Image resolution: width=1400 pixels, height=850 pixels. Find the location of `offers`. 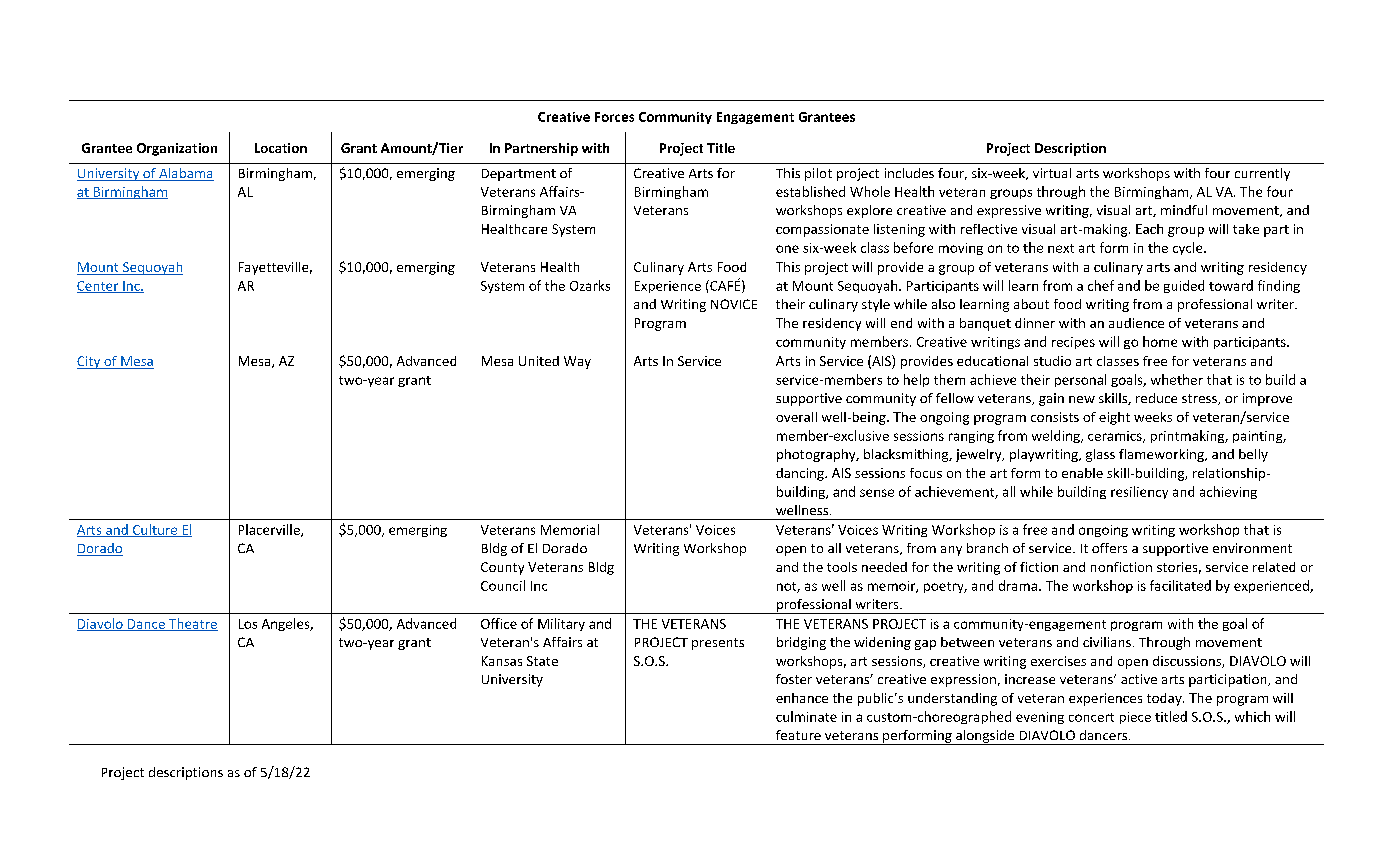

offers is located at coordinates (1109, 548).
